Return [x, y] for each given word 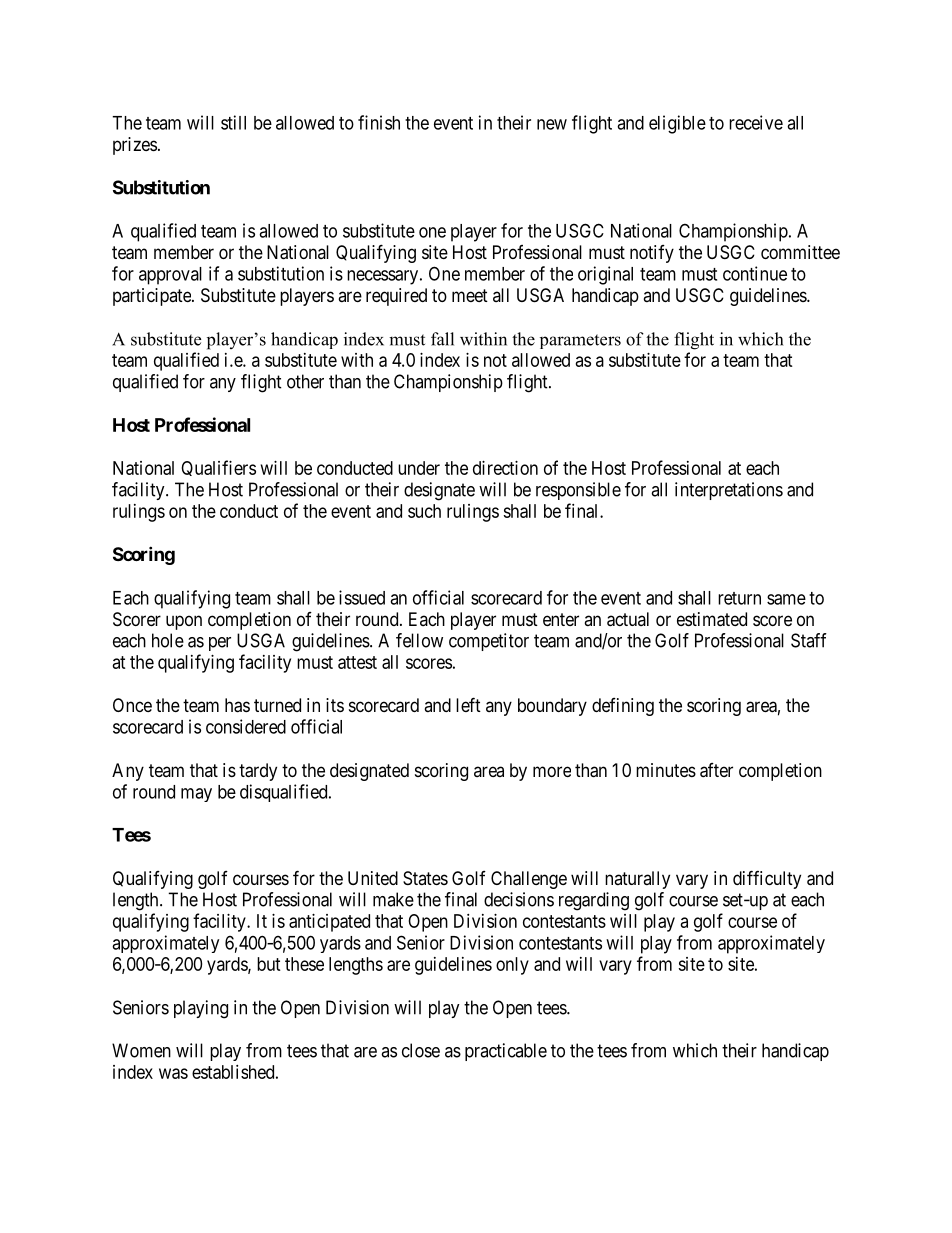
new [552, 124]
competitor [489, 642]
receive [756, 122]
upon [184, 622]
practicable [506, 1052]
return [739, 598]
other [305, 381]
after [716, 770]
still [233, 122]
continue [755, 273]
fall [442, 339]
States [425, 878]
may [196, 795]
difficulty [767, 879]
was [173, 1073]
